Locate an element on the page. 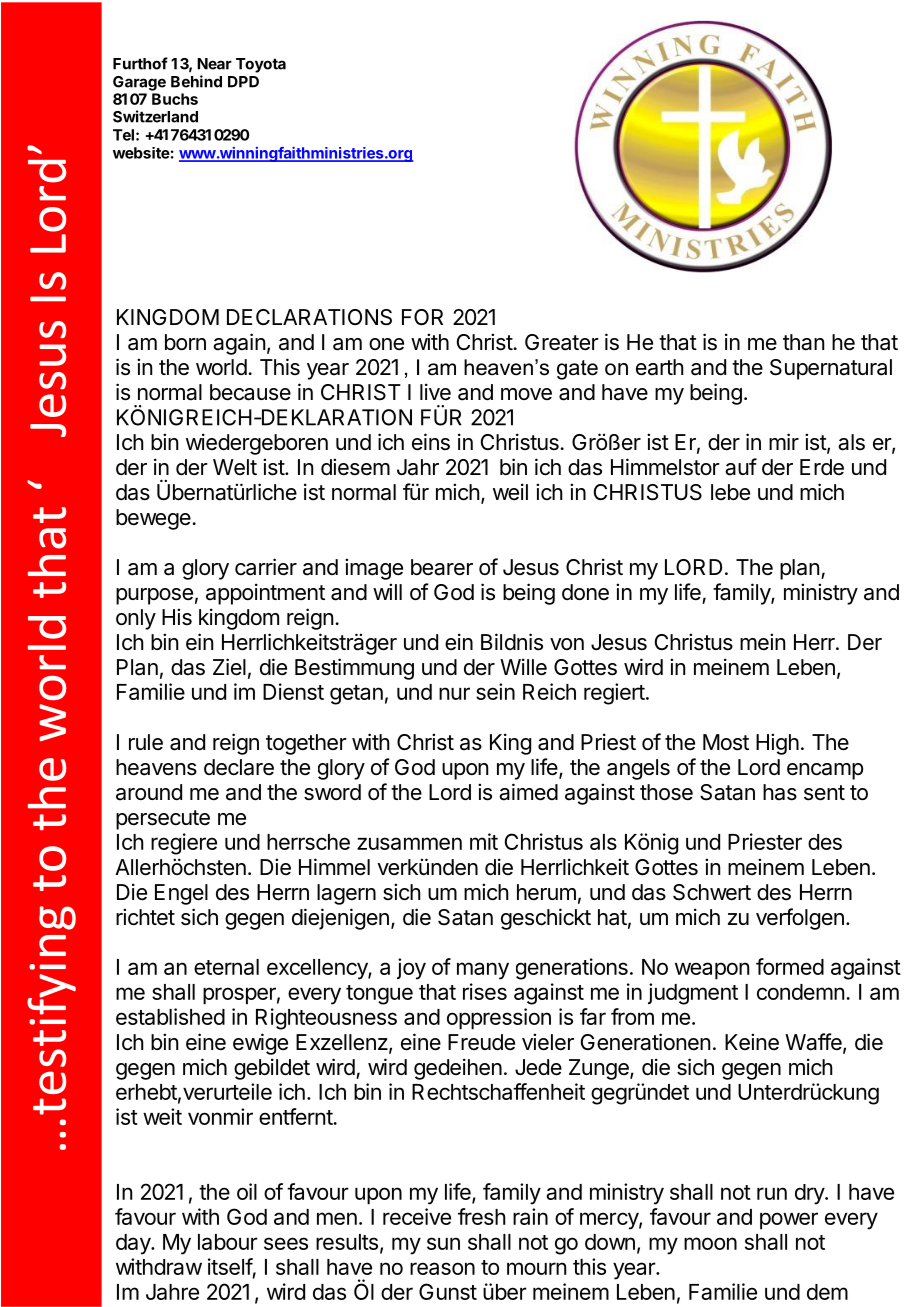  fresh is located at coordinates (482, 1216).
